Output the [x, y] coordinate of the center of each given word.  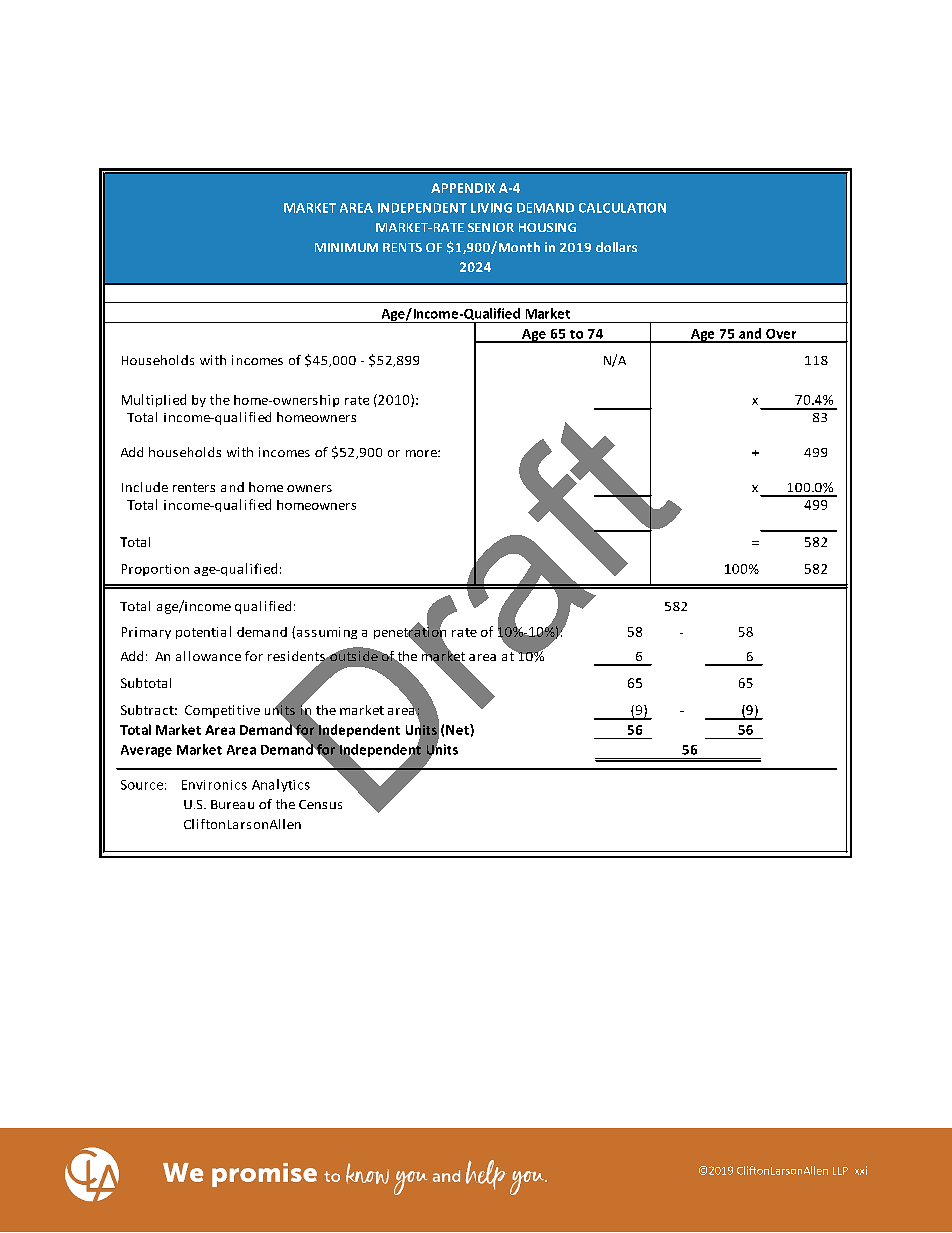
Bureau [232, 804]
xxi [861, 1170]
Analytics [281, 785]
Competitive [222, 711]
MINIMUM [346, 247]
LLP [840, 1171]
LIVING [491, 208]
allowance [208, 656]
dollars [616, 247]
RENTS [402, 247]
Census [320, 804]
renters [194, 487]
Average [146, 751]
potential [203, 632]
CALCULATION [622, 208]
